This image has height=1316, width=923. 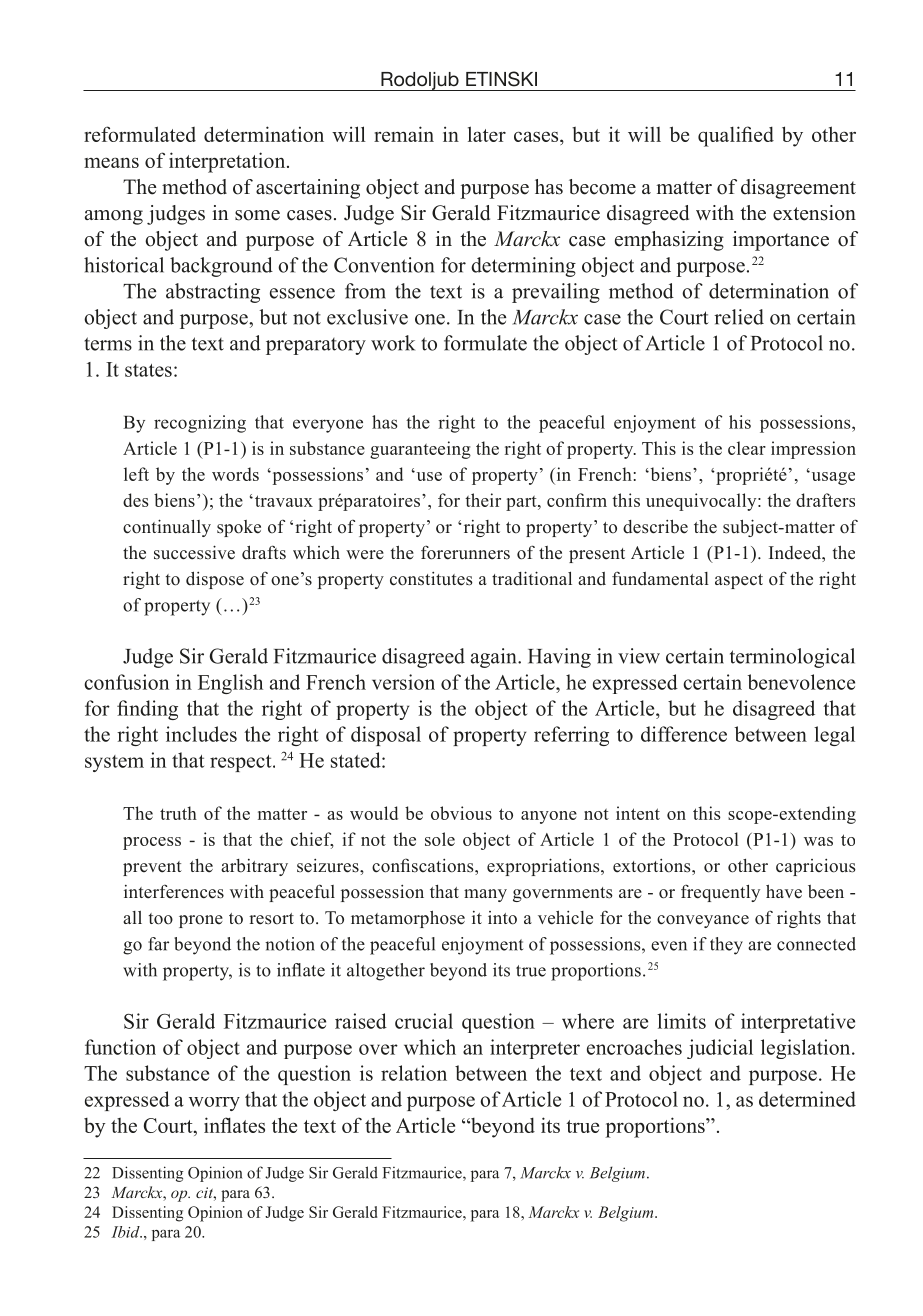 What do you see at coordinates (736, 136) in the image?
I see `qualified` at bounding box center [736, 136].
